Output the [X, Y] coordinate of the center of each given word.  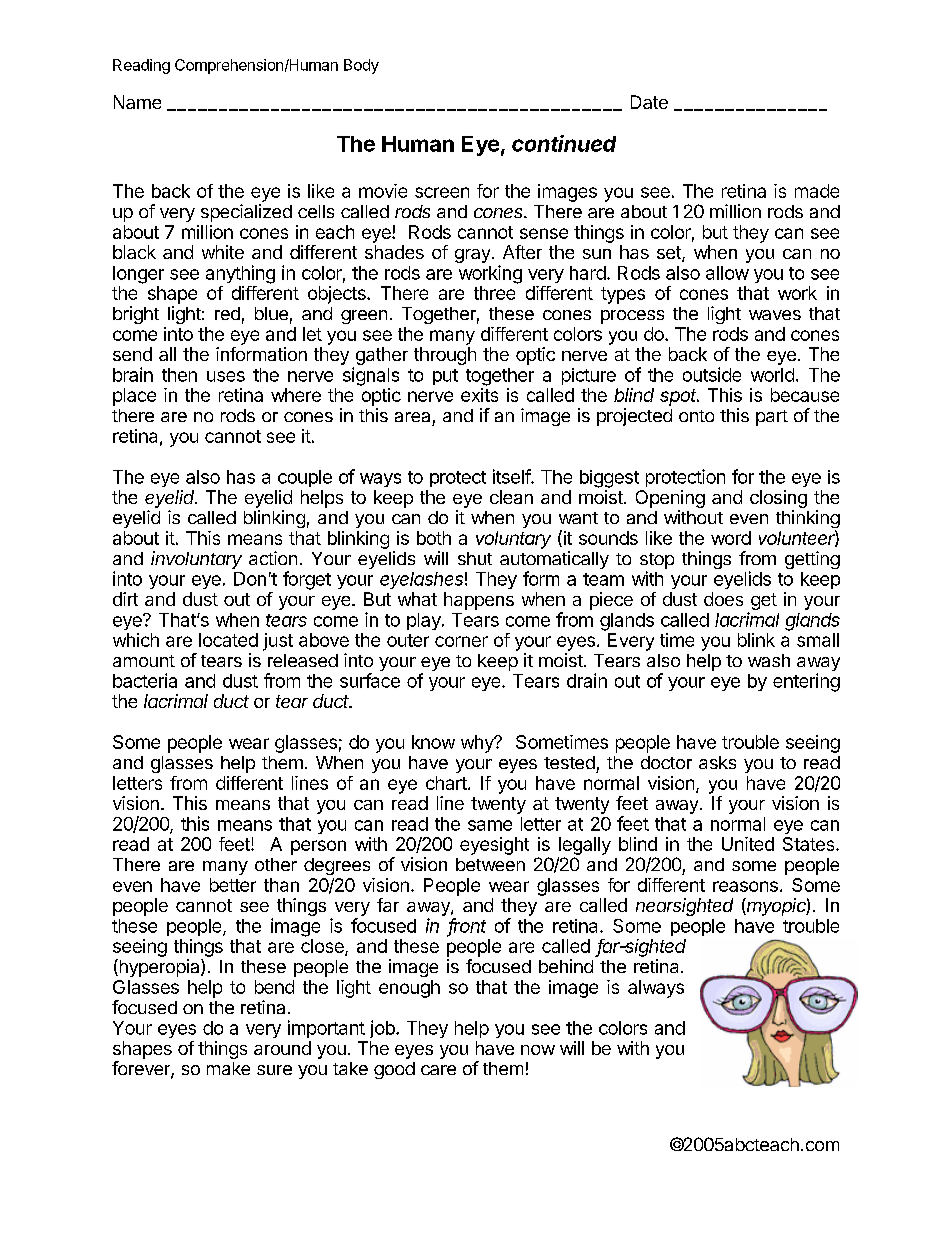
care [438, 1070]
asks [717, 762]
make [228, 1068]
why [478, 744]
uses [226, 376]
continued [564, 143]
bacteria [145, 680]
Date [649, 102]
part [772, 418]
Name [137, 102]
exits [479, 395]
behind [566, 966]
